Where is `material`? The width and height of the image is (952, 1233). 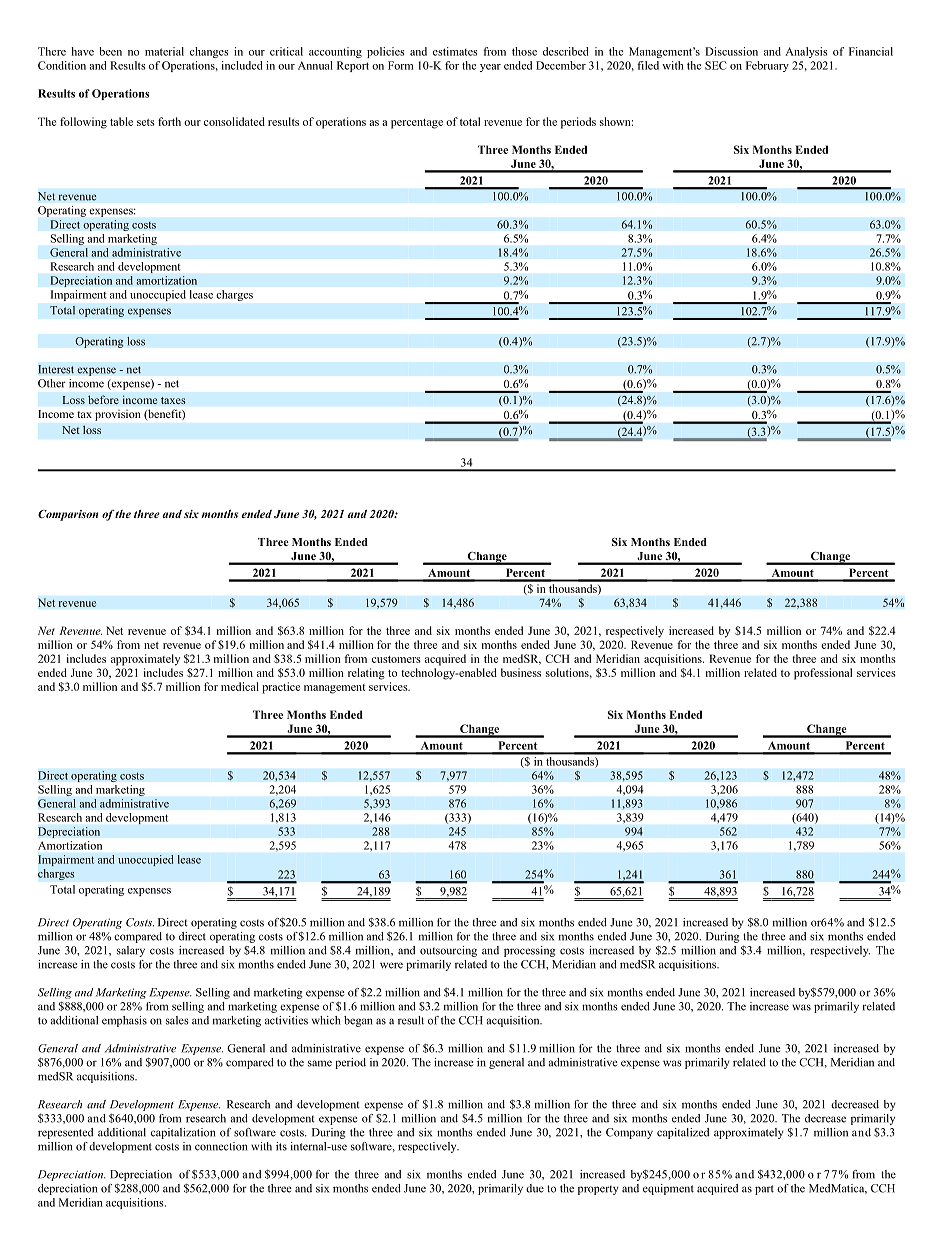 material is located at coordinates (164, 51).
